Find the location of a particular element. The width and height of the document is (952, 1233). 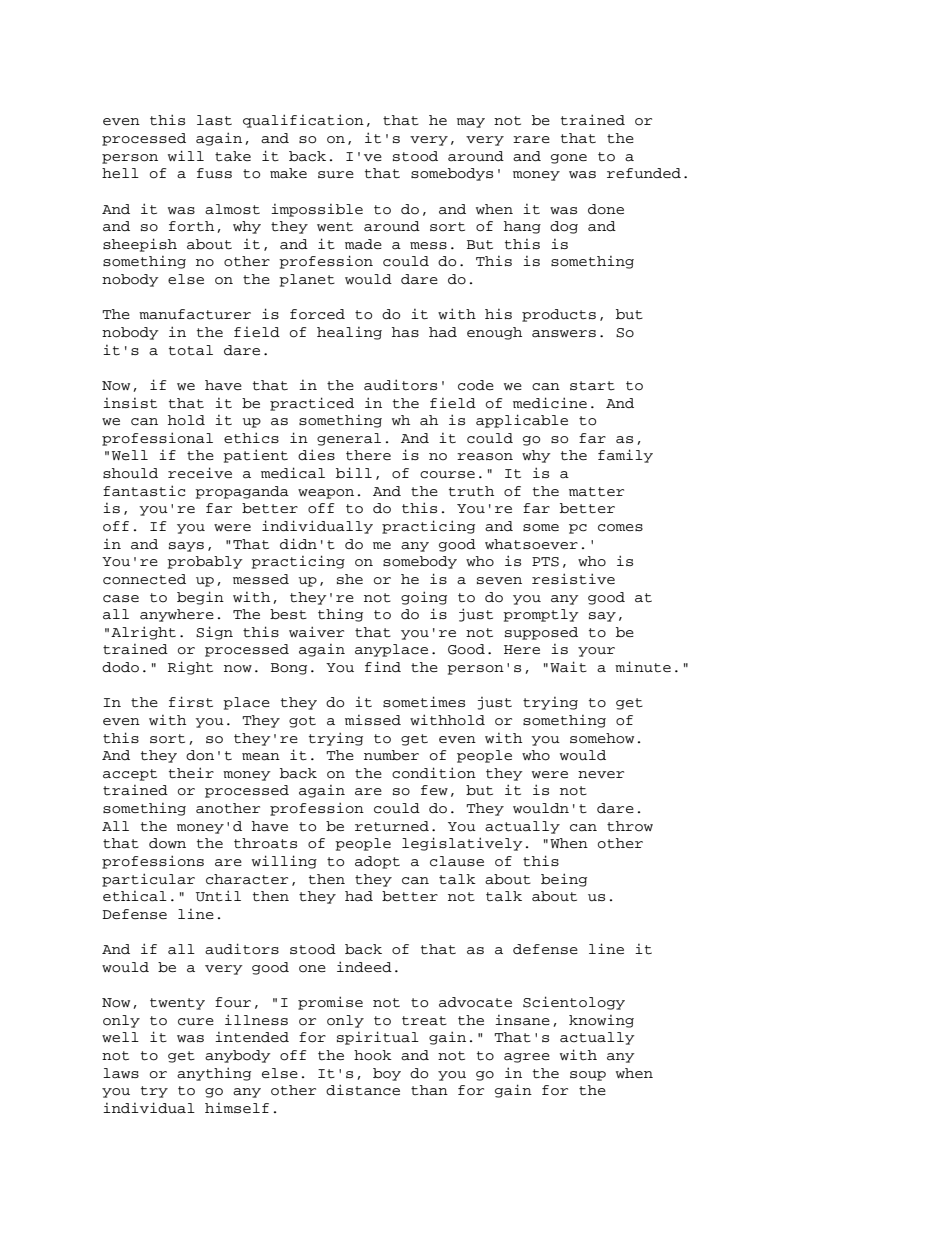

answers is located at coordinates (564, 333).
